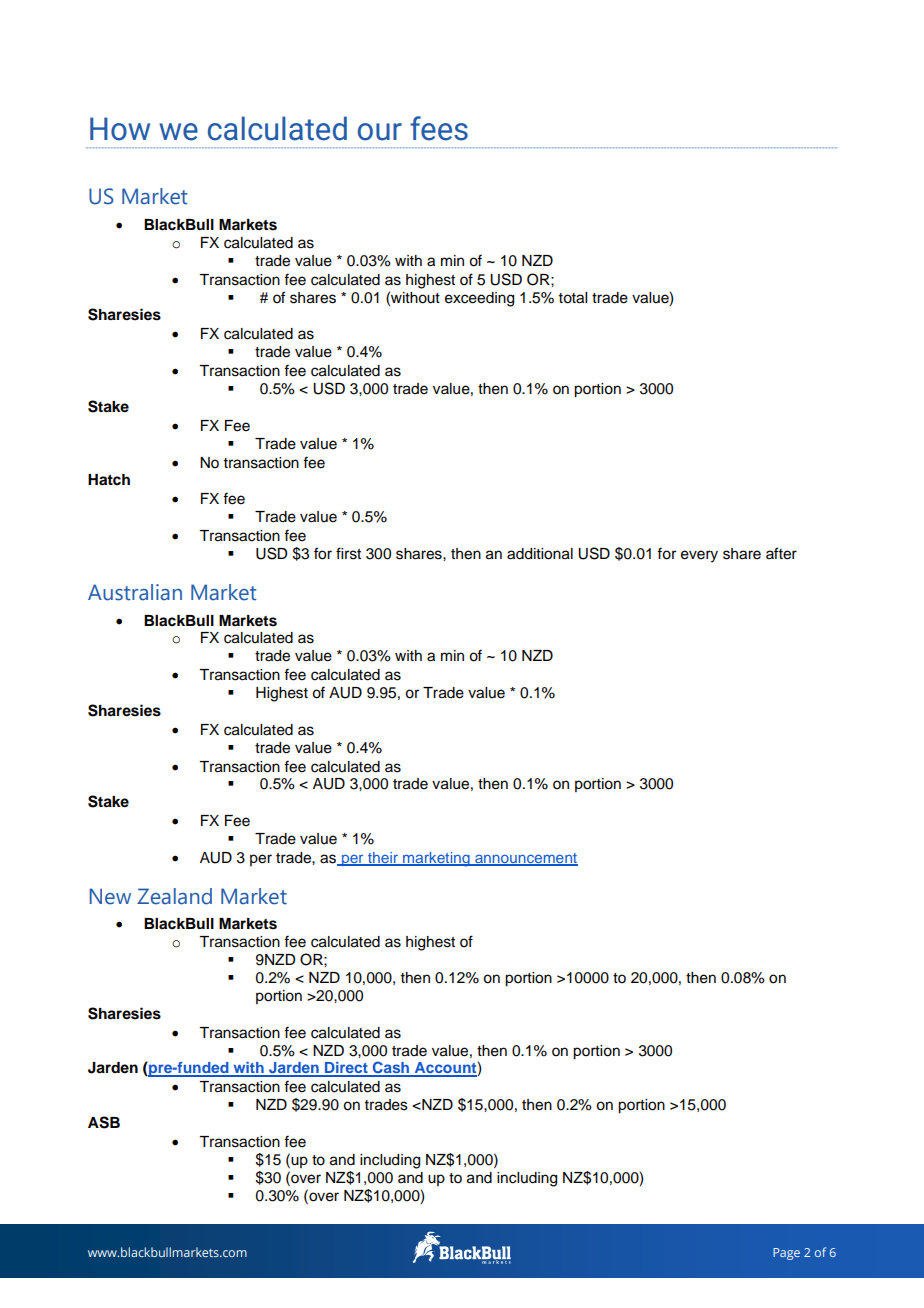 This page has height=1308, width=924. Describe the element at coordinates (525, 859) in the page. I see `announcement` at that location.
